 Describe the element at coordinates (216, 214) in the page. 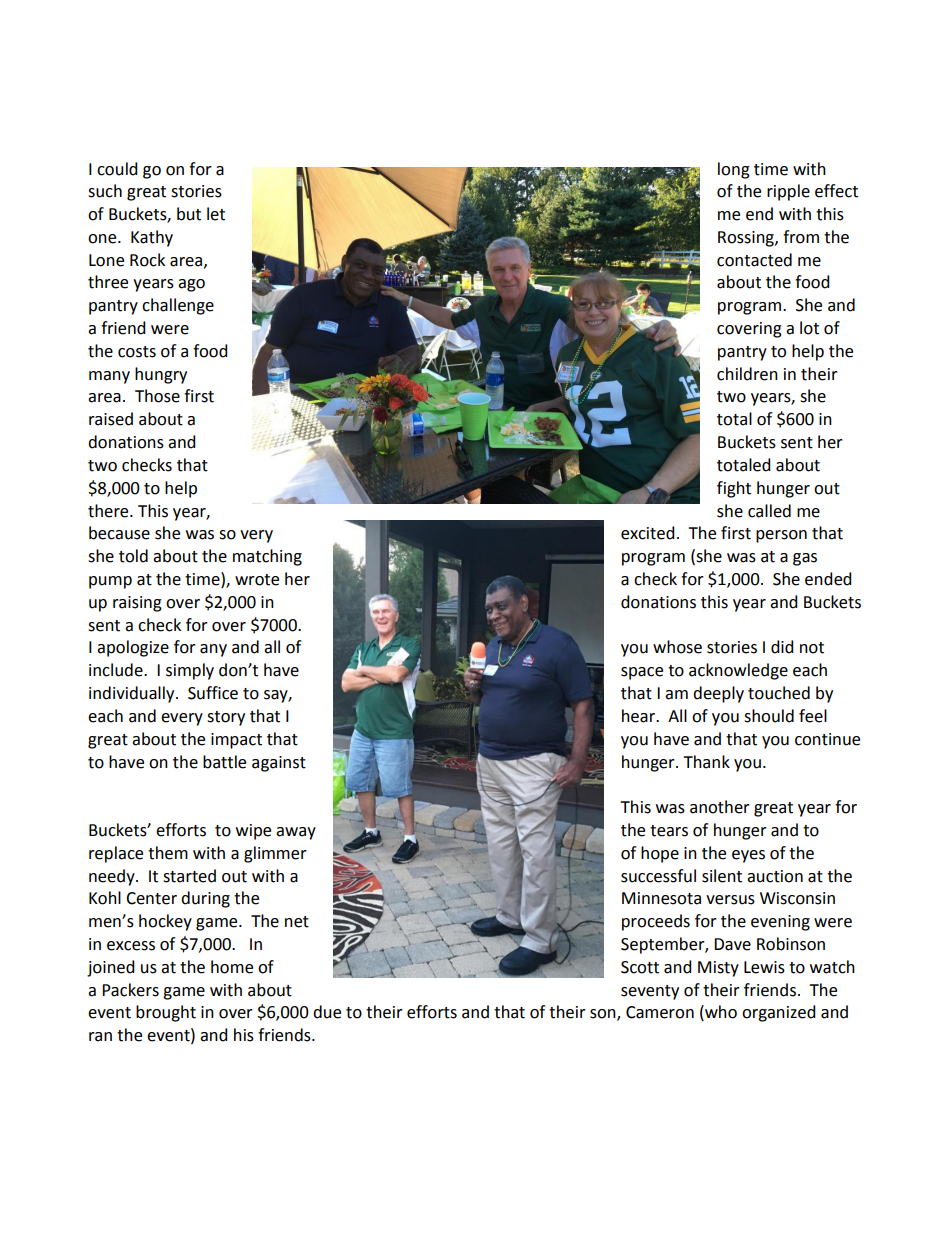

I see `let` at that location.
